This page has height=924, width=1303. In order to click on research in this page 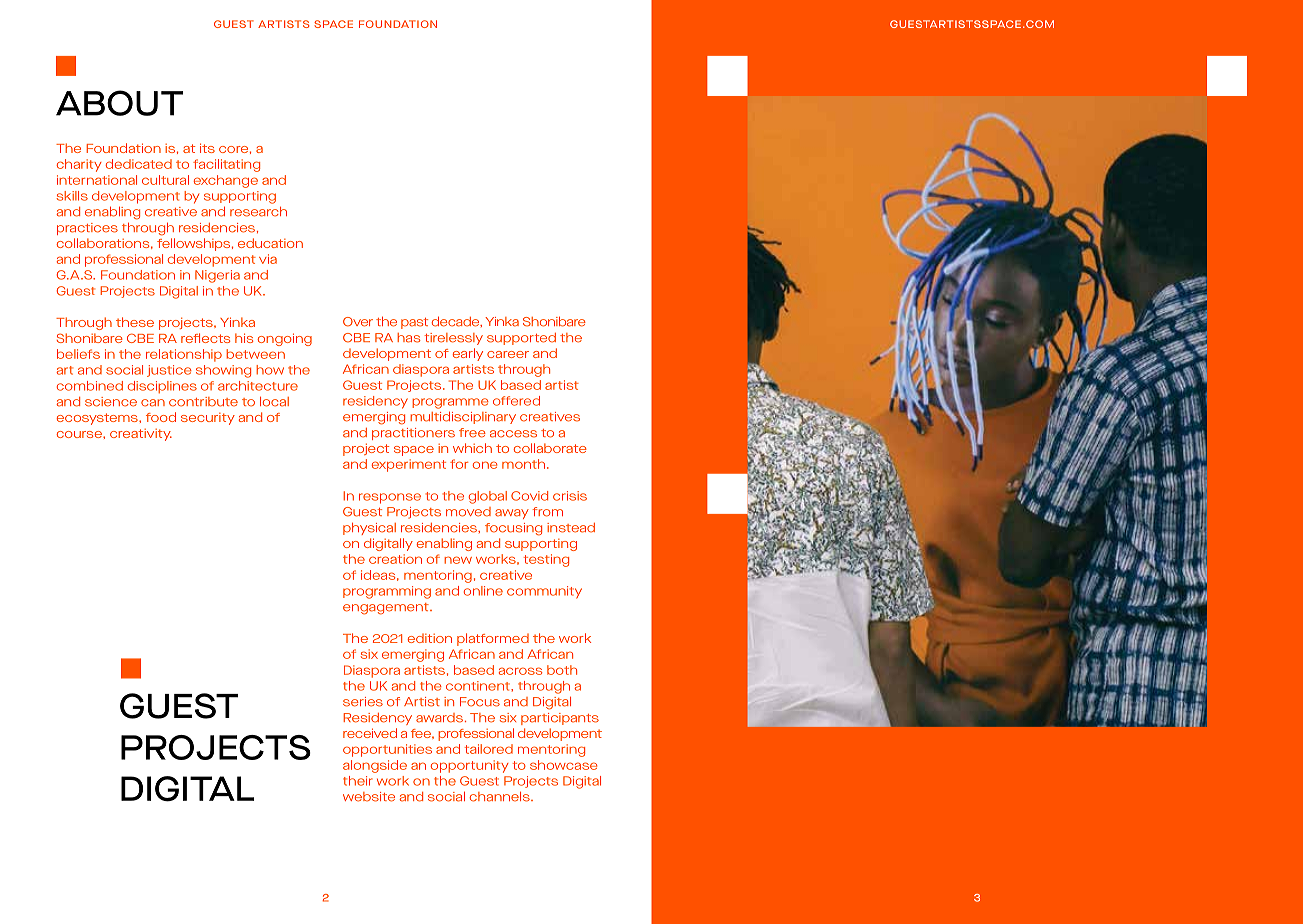, I will do `click(258, 212)`.
